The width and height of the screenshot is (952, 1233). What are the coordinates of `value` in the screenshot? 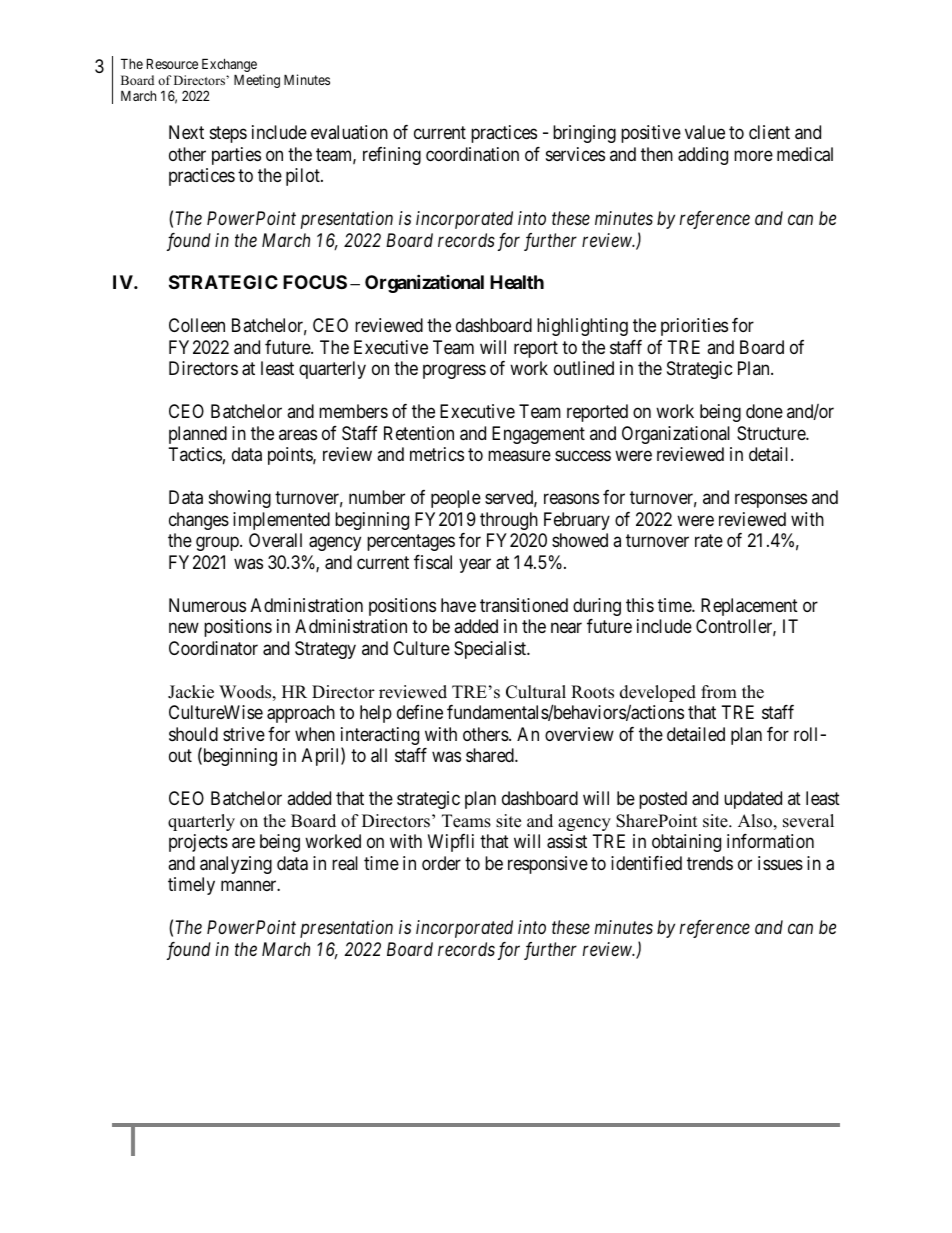 It's located at (705, 132).
